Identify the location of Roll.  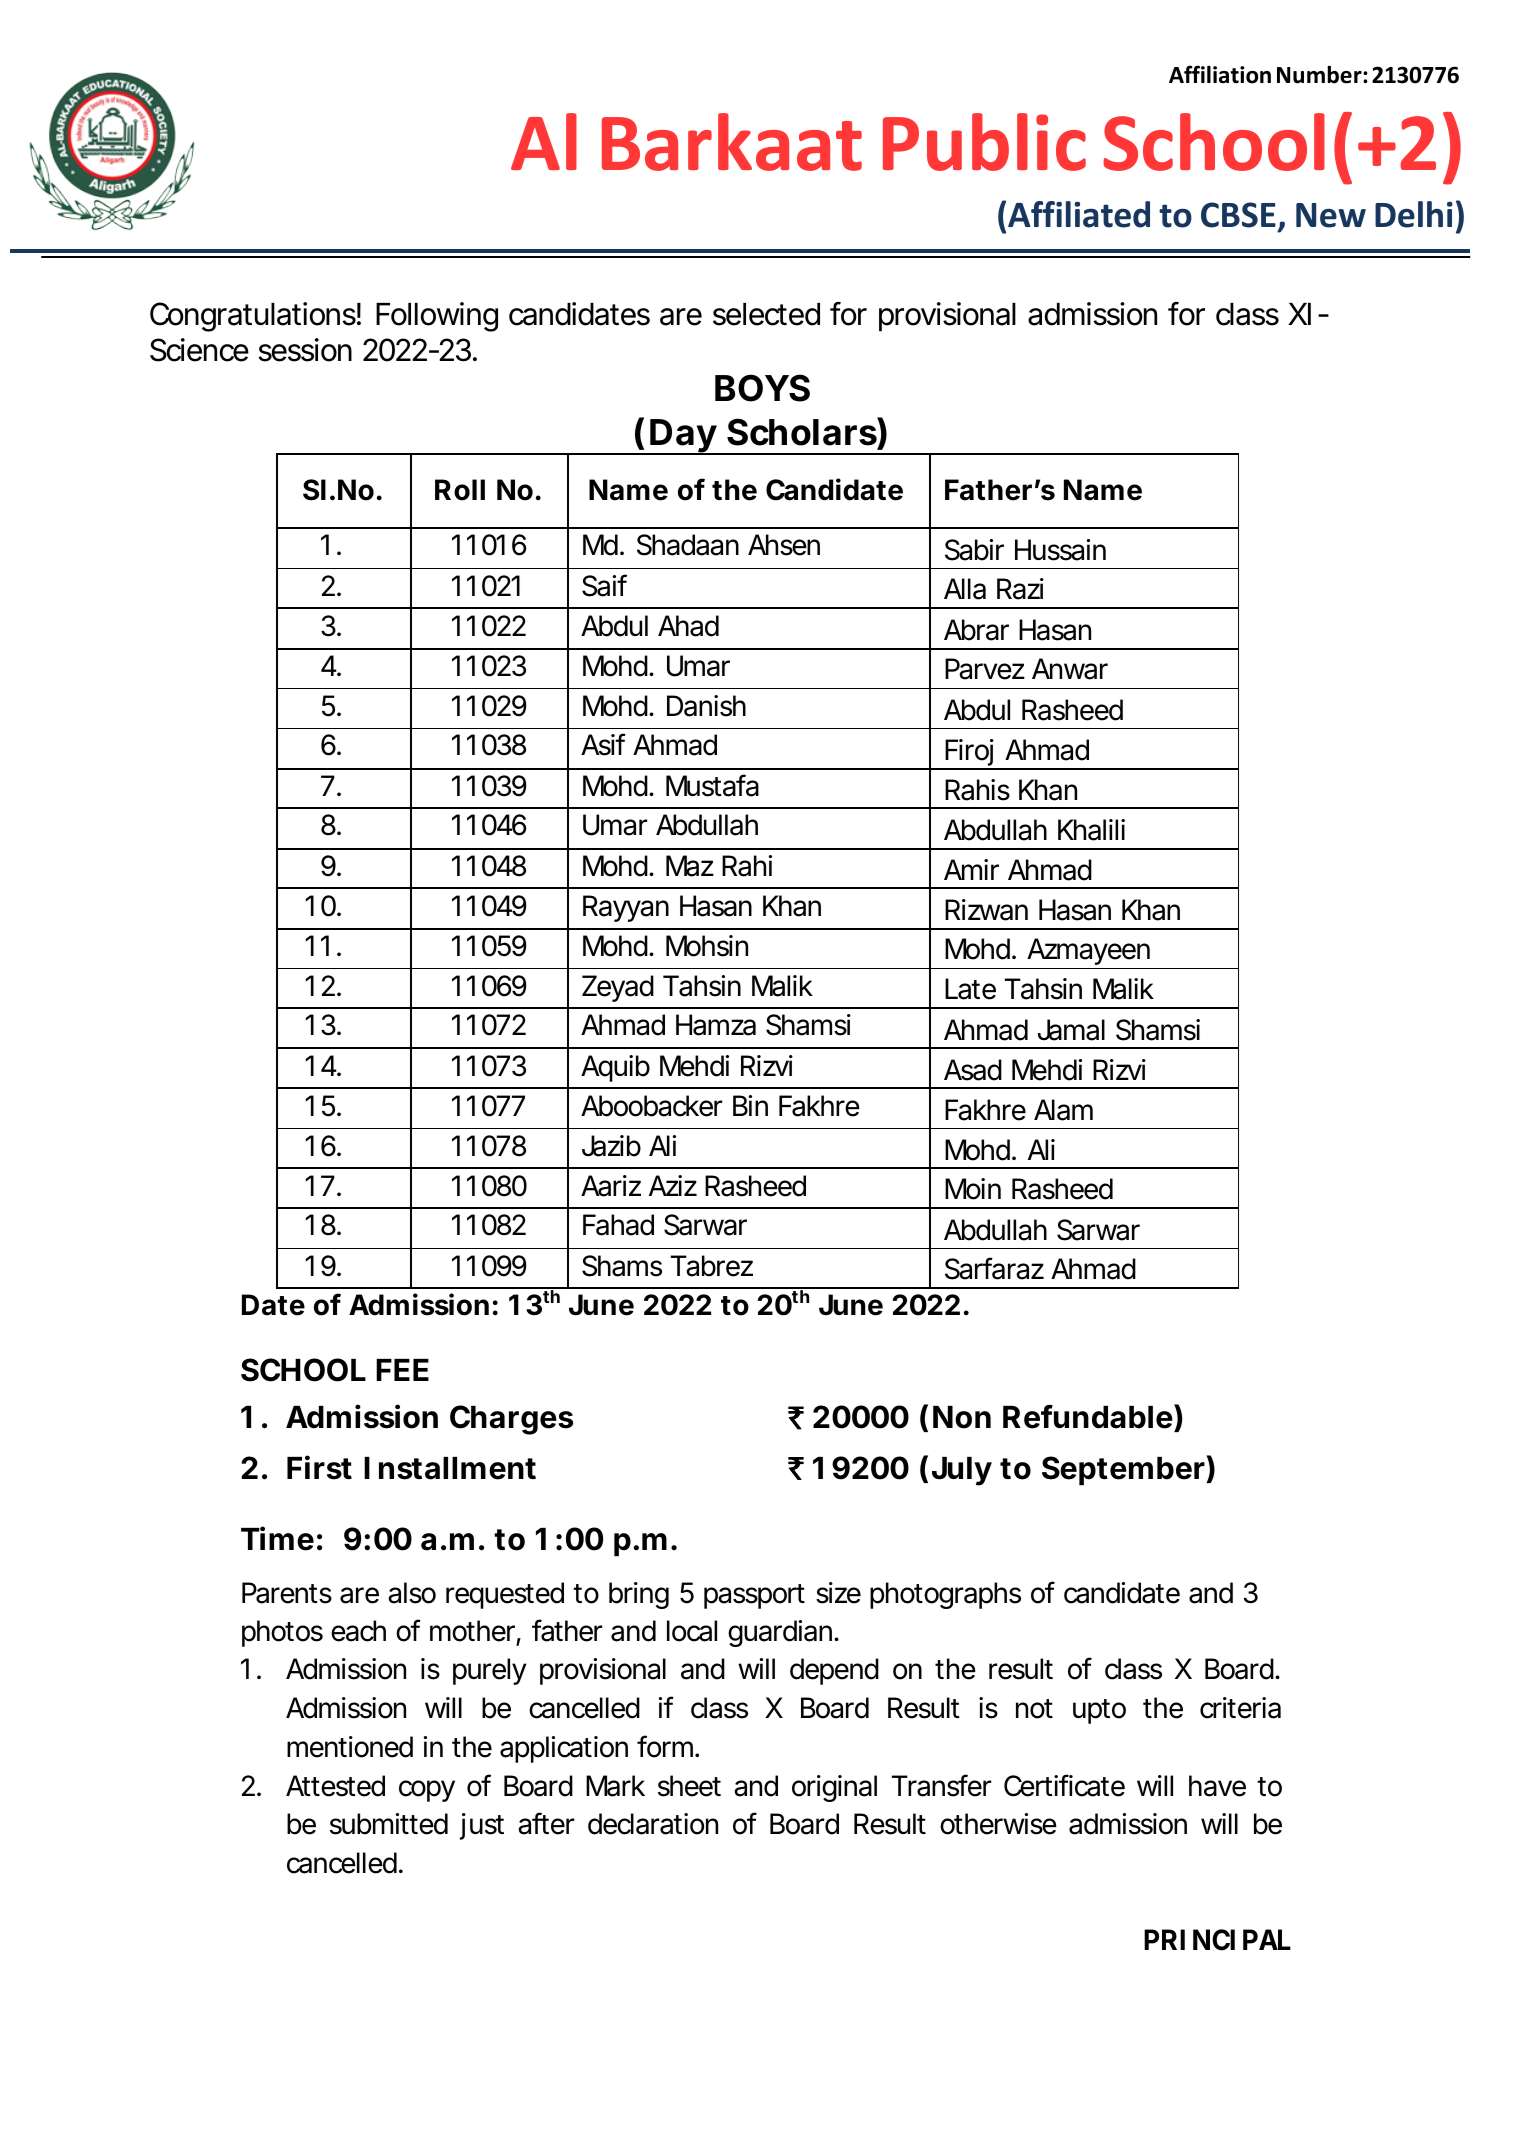
(460, 490).
